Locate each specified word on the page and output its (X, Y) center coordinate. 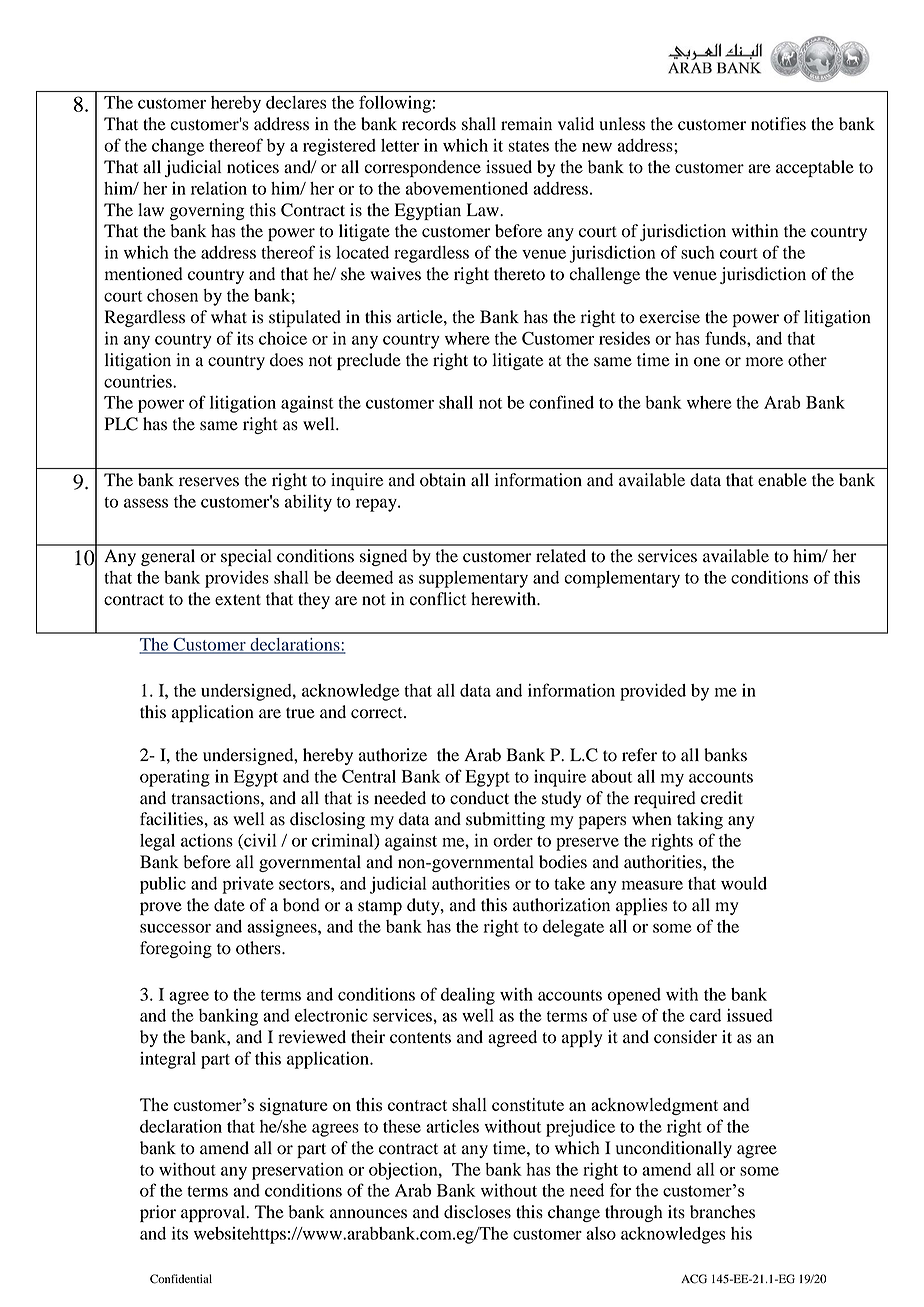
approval (214, 1213)
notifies (778, 124)
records (429, 124)
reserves (209, 482)
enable (782, 480)
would (744, 883)
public (163, 885)
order (513, 840)
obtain (443, 480)
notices (253, 167)
